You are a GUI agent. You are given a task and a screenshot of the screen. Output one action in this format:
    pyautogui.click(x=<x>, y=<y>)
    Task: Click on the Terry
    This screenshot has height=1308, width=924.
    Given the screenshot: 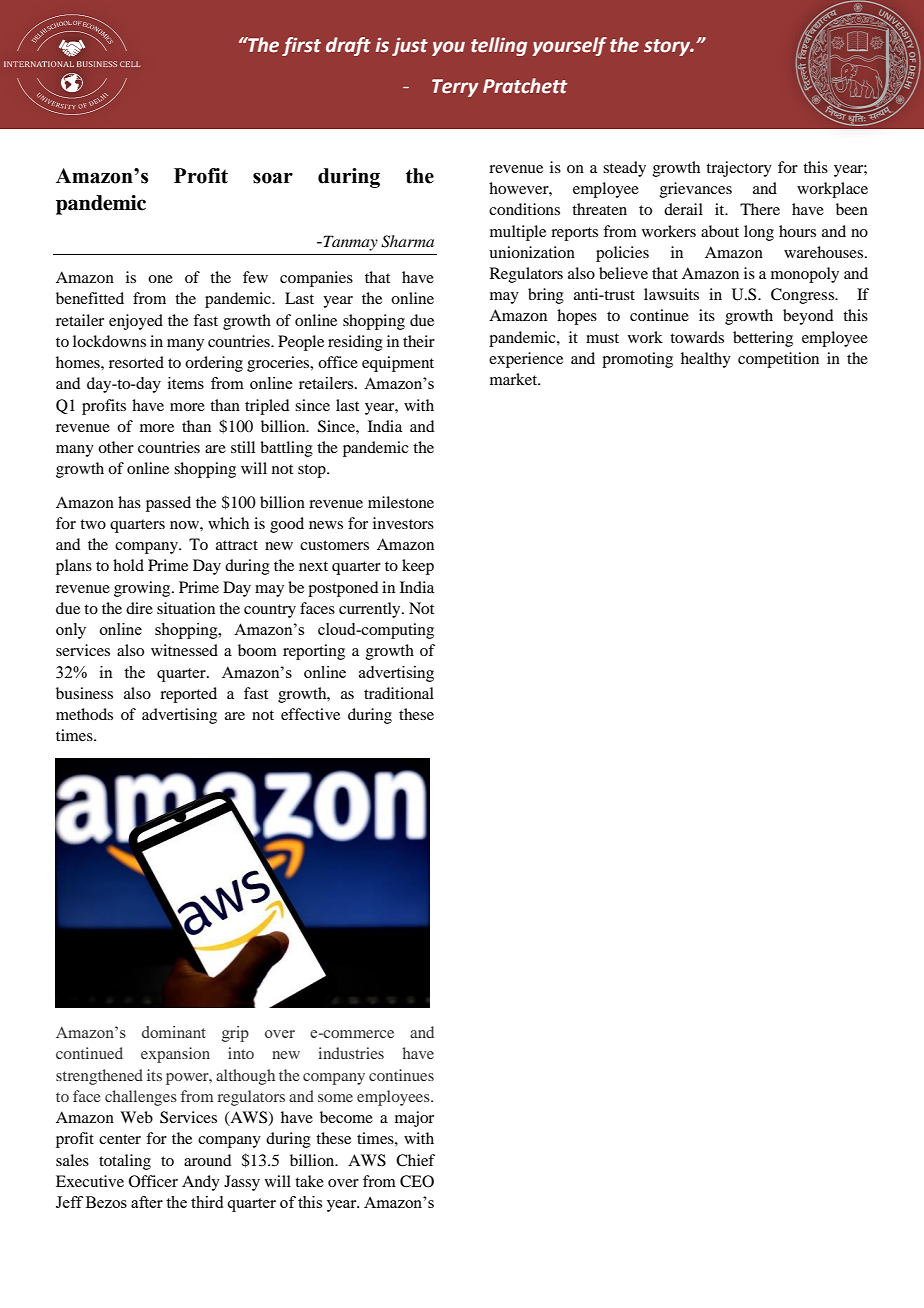 What is the action you would take?
    pyautogui.click(x=455, y=88)
